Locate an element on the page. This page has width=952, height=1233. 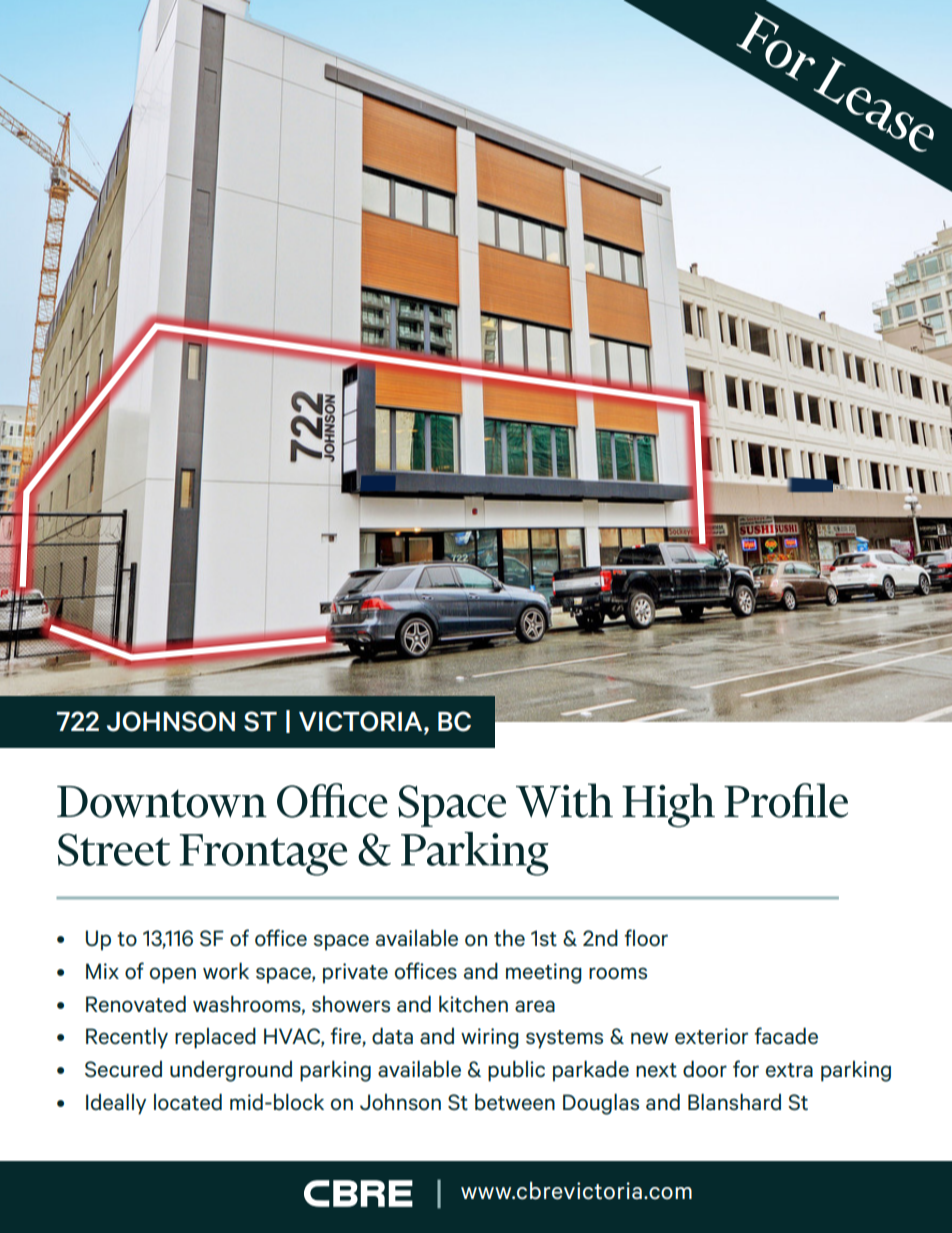
replaced is located at coordinates (215, 1038).
